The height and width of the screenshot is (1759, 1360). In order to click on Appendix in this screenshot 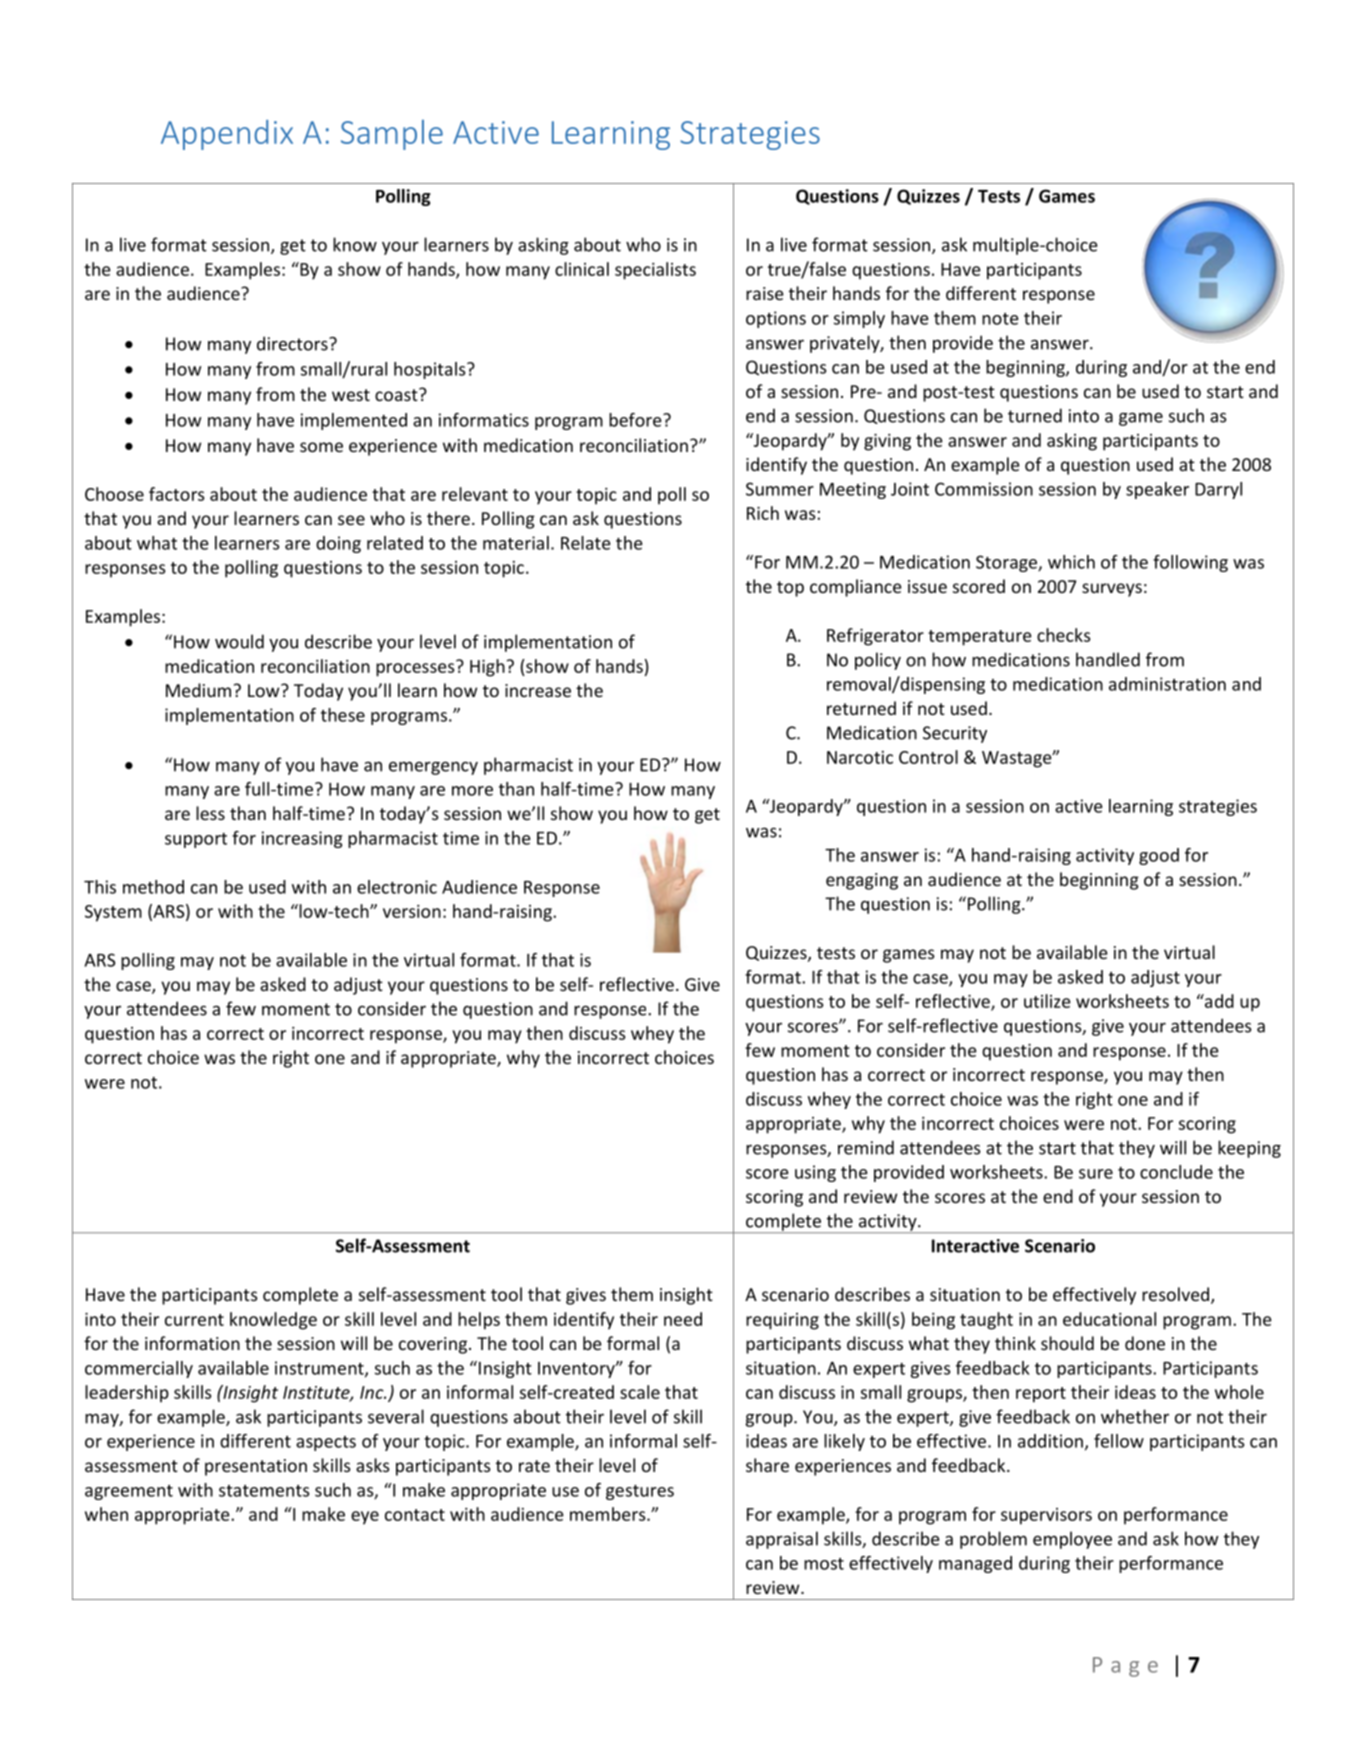, I will do `click(227, 135)`.
